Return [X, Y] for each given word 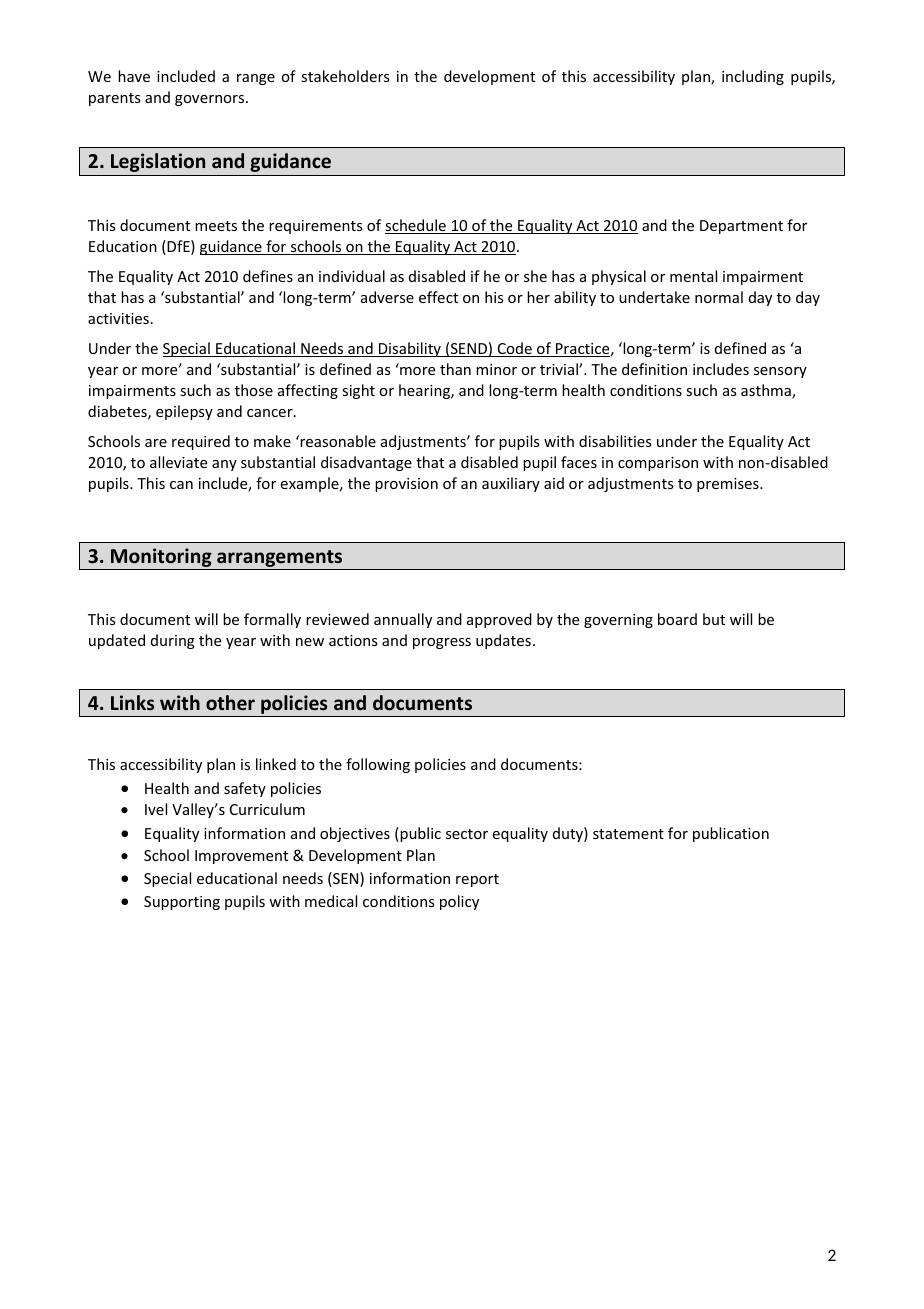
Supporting [182, 903]
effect [438, 297]
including [753, 77]
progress [442, 643]
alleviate [178, 462]
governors [211, 100]
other [230, 703]
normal [719, 297]
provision [406, 485]
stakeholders [345, 76]
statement [628, 834]
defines [268, 276]
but [714, 619]
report [477, 880]
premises [729, 485]
